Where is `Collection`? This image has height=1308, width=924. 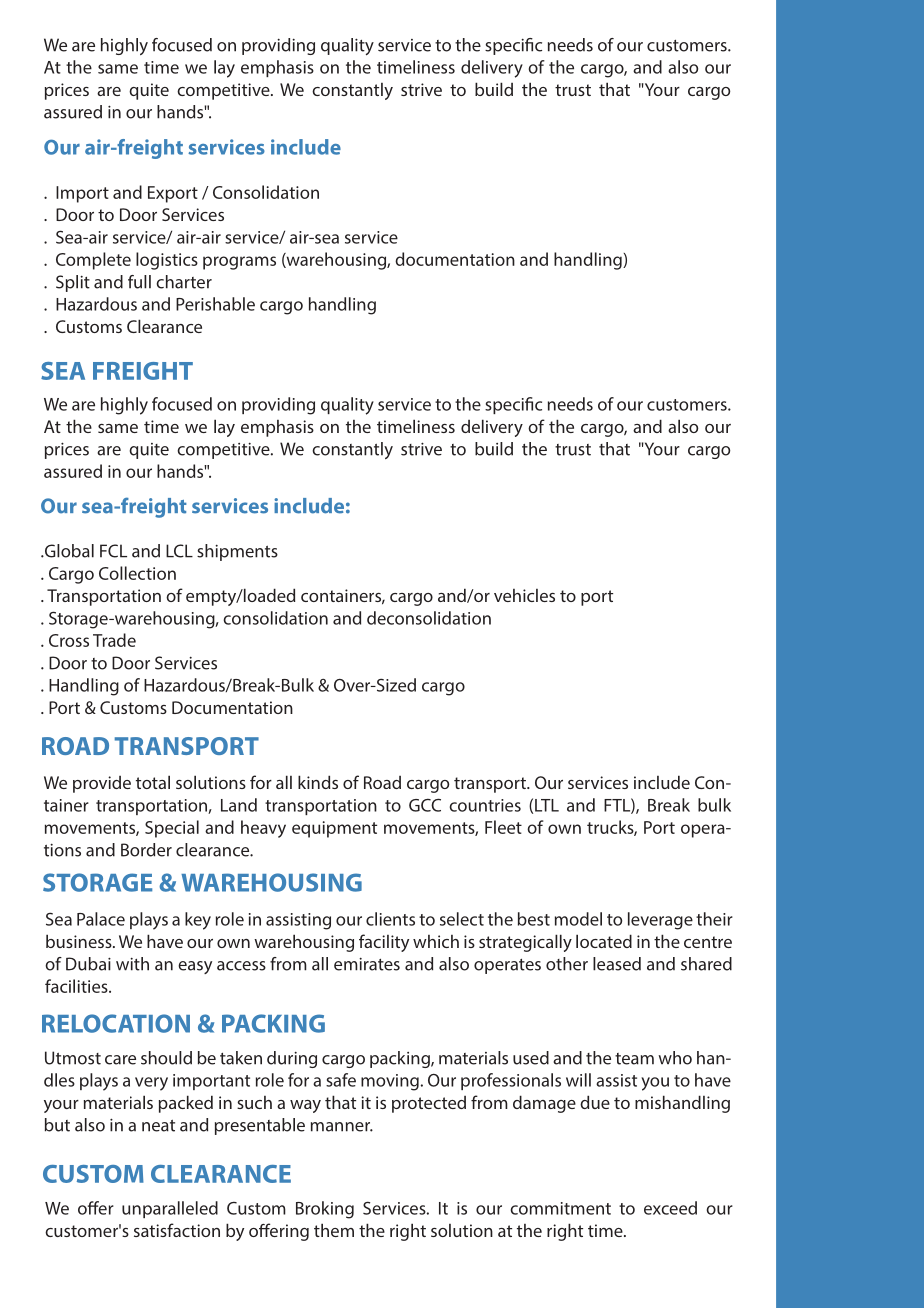 Collection is located at coordinates (137, 573).
